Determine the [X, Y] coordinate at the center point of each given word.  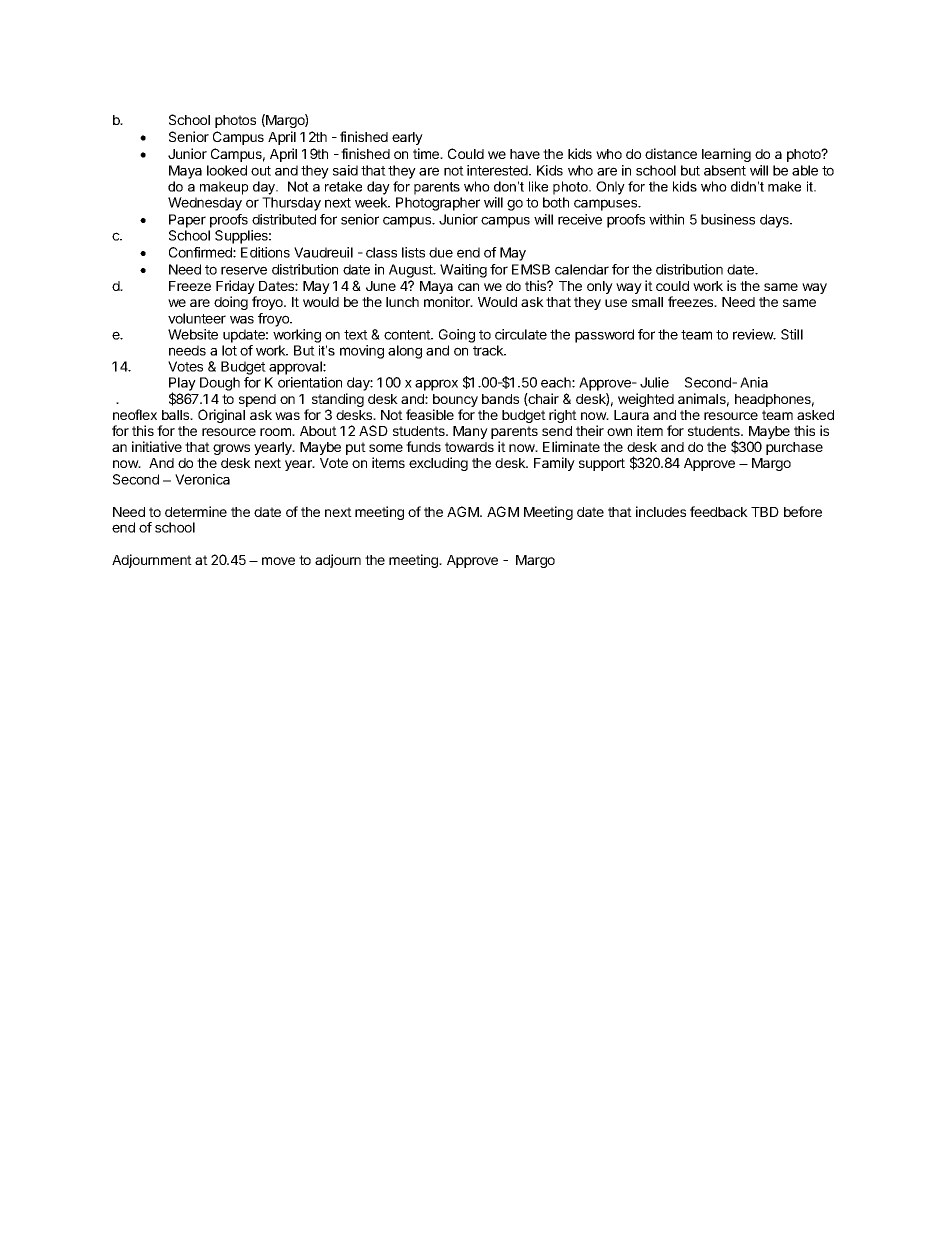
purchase [794, 448]
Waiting [463, 271]
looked [227, 170]
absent [725, 170]
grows [231, 449]
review [754, 334]
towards [469, 447]
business [728, 219]
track [489, 350]
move [278, 561]
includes [661, 511]
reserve [244, 270]
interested [498, 170]
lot [229, 350]
